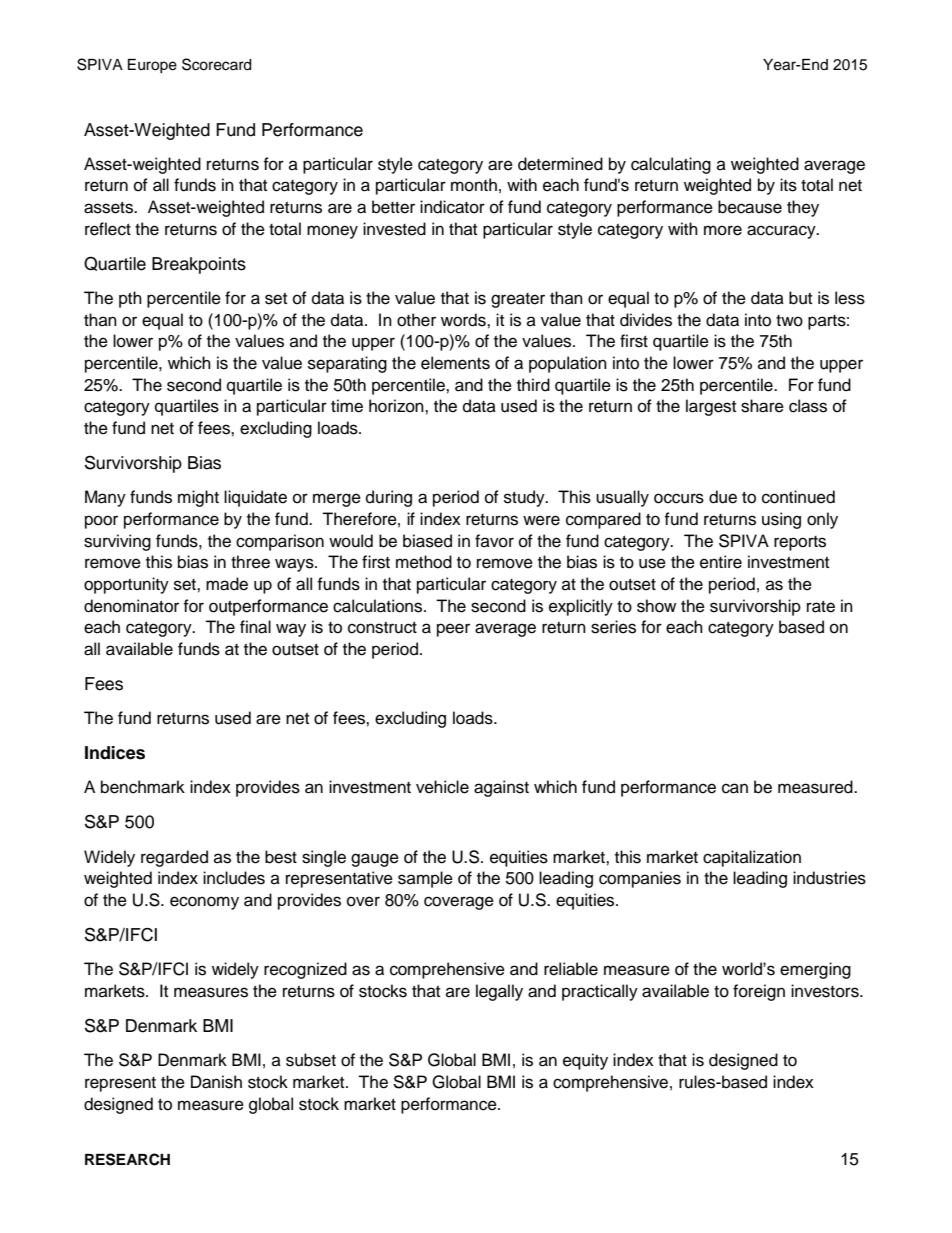  What do you see at coordinates (216, 1082) in the screenshot?
I see `Danish` at bounding box center [216, 1082].
